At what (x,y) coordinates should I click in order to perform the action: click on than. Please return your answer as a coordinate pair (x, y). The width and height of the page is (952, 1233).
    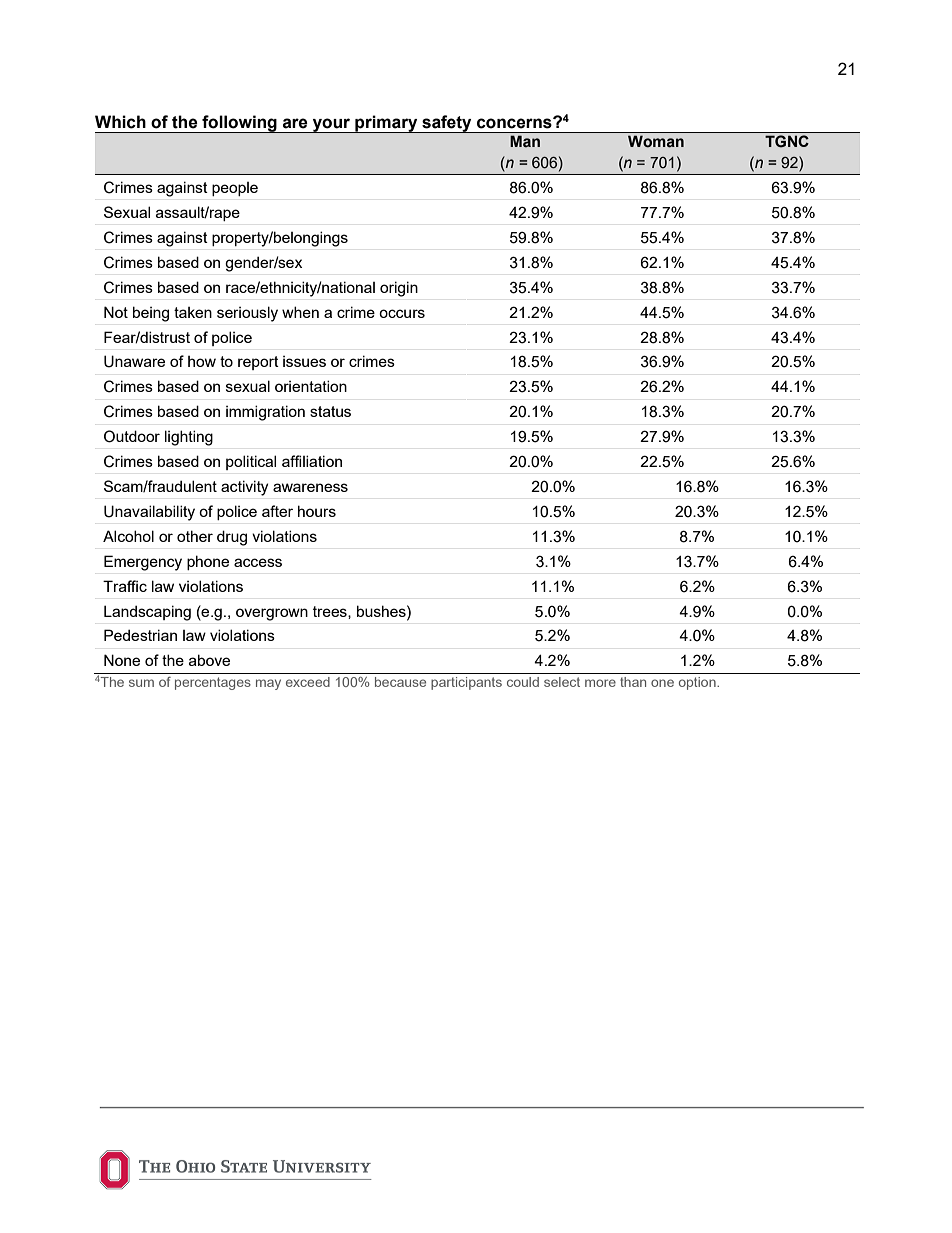
    Looking at the image, I should click on (633, 682).
